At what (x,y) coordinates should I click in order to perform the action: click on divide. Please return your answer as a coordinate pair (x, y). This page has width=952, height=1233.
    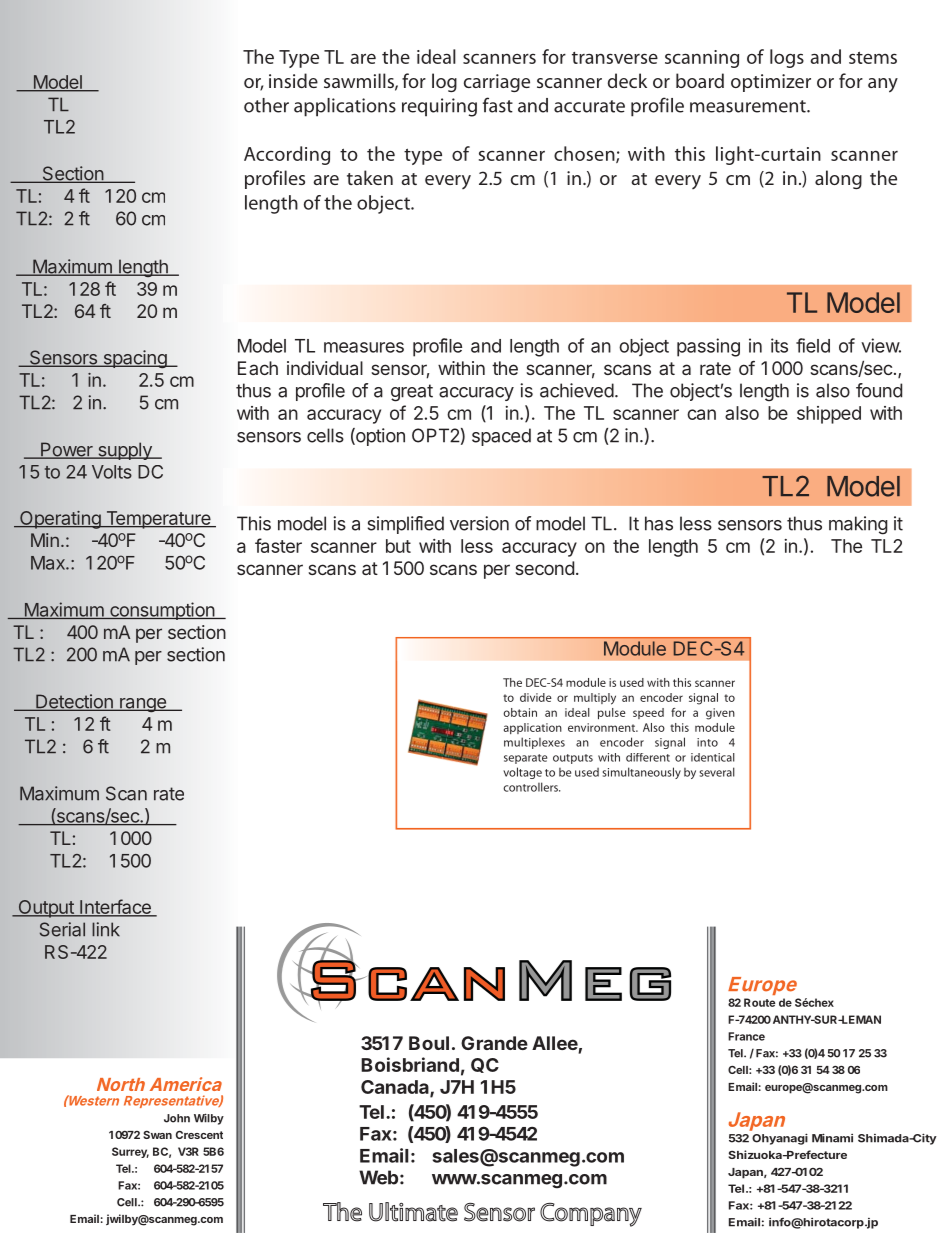
    Looking at the image, I should click on (536, 697).
